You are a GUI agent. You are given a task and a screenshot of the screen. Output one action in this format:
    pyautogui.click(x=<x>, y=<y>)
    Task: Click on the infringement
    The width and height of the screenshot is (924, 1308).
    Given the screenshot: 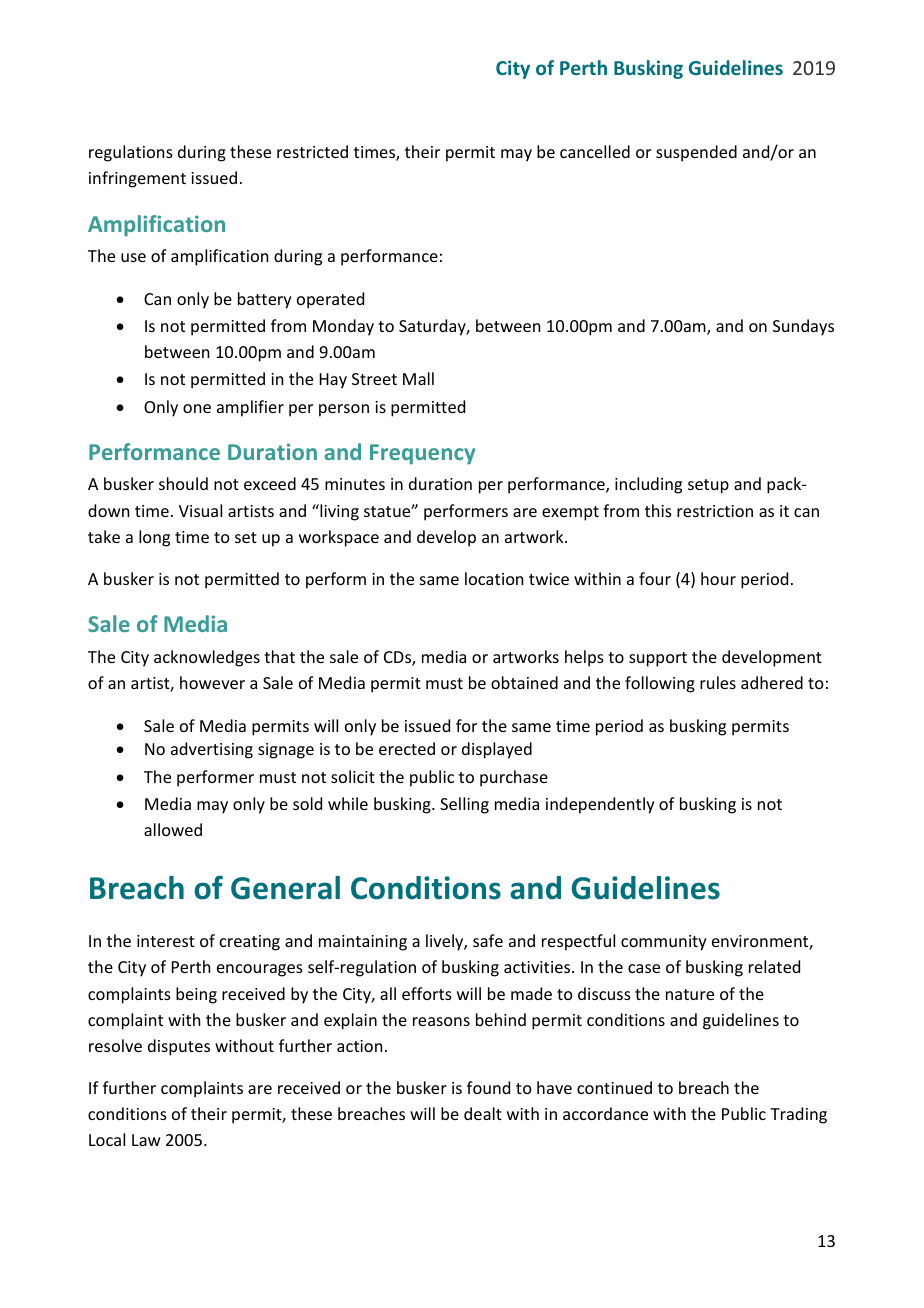 What is the action you would take?
    pyautogui.click(x=137, y=179)
